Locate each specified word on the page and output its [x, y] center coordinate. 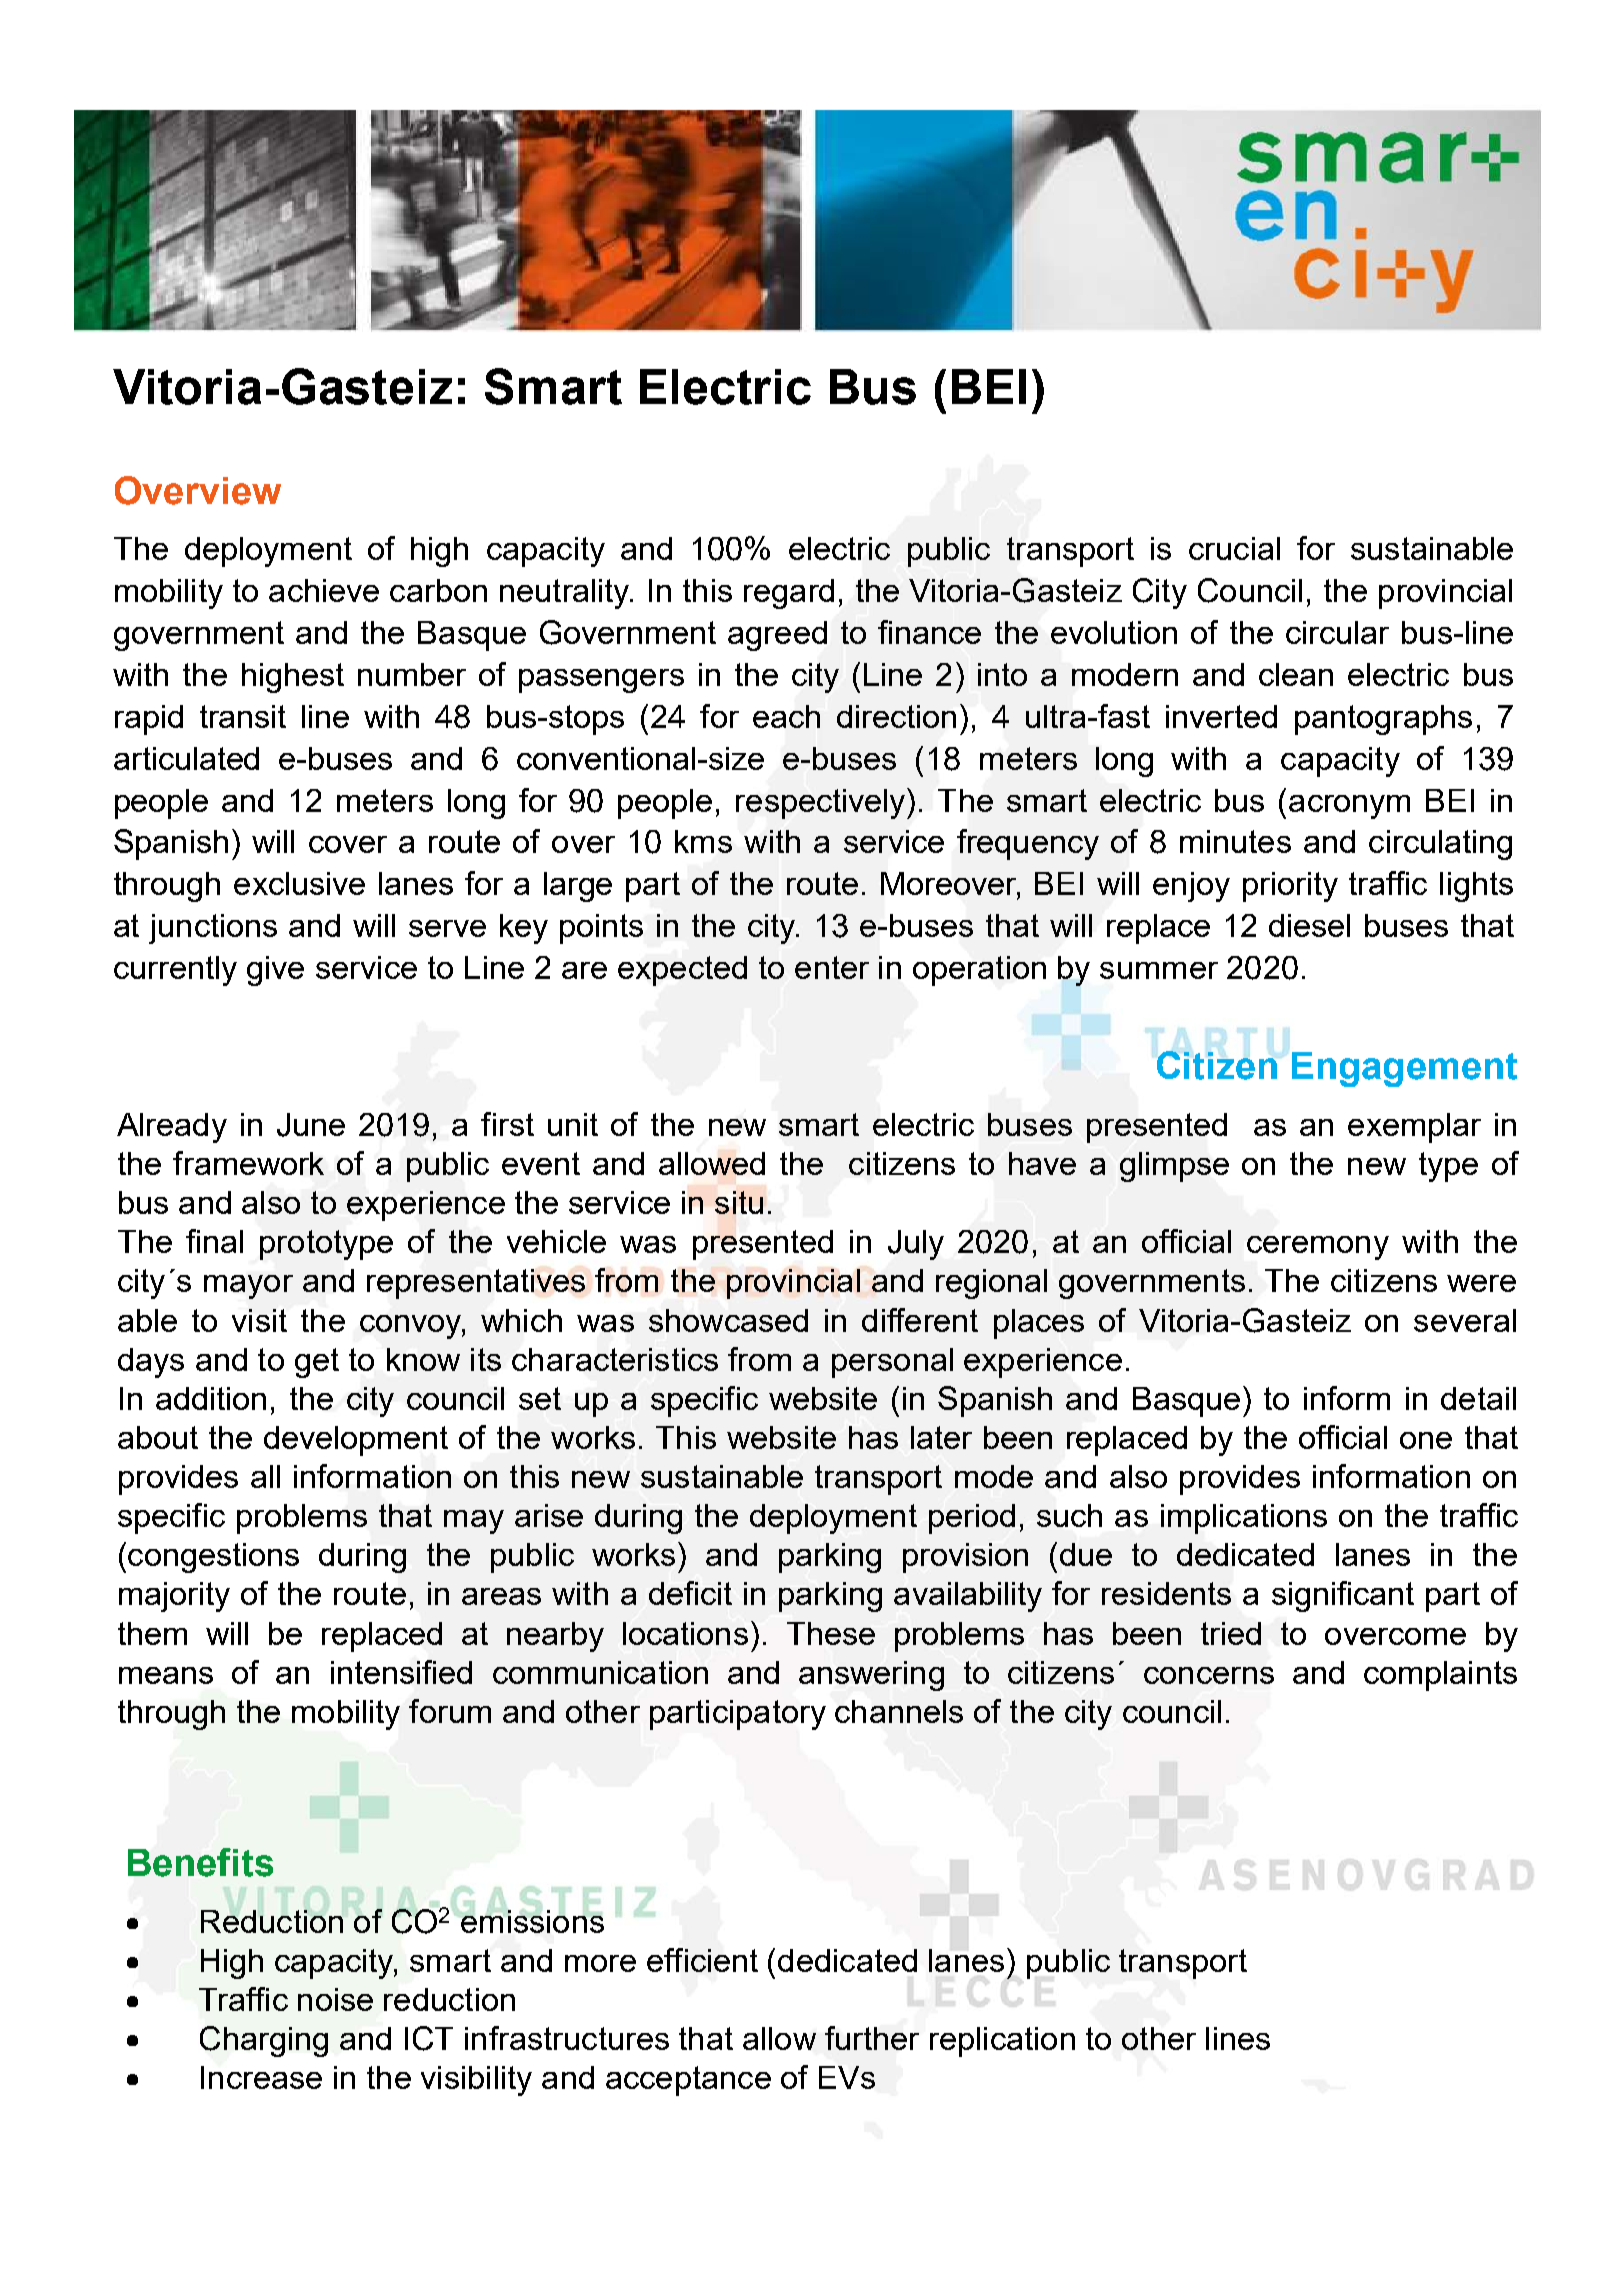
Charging [264, 2041]
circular [1337, 632]
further [872, 2038]
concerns [1209, 1675]
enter [832, 967]
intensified [401, 1672]
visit [259, 1320]
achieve [324, 590]
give [275, 971]
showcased [728, 1320]
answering [871, 1676]
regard [789, 594]
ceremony [1318, 1248]
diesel [1309, 925]
